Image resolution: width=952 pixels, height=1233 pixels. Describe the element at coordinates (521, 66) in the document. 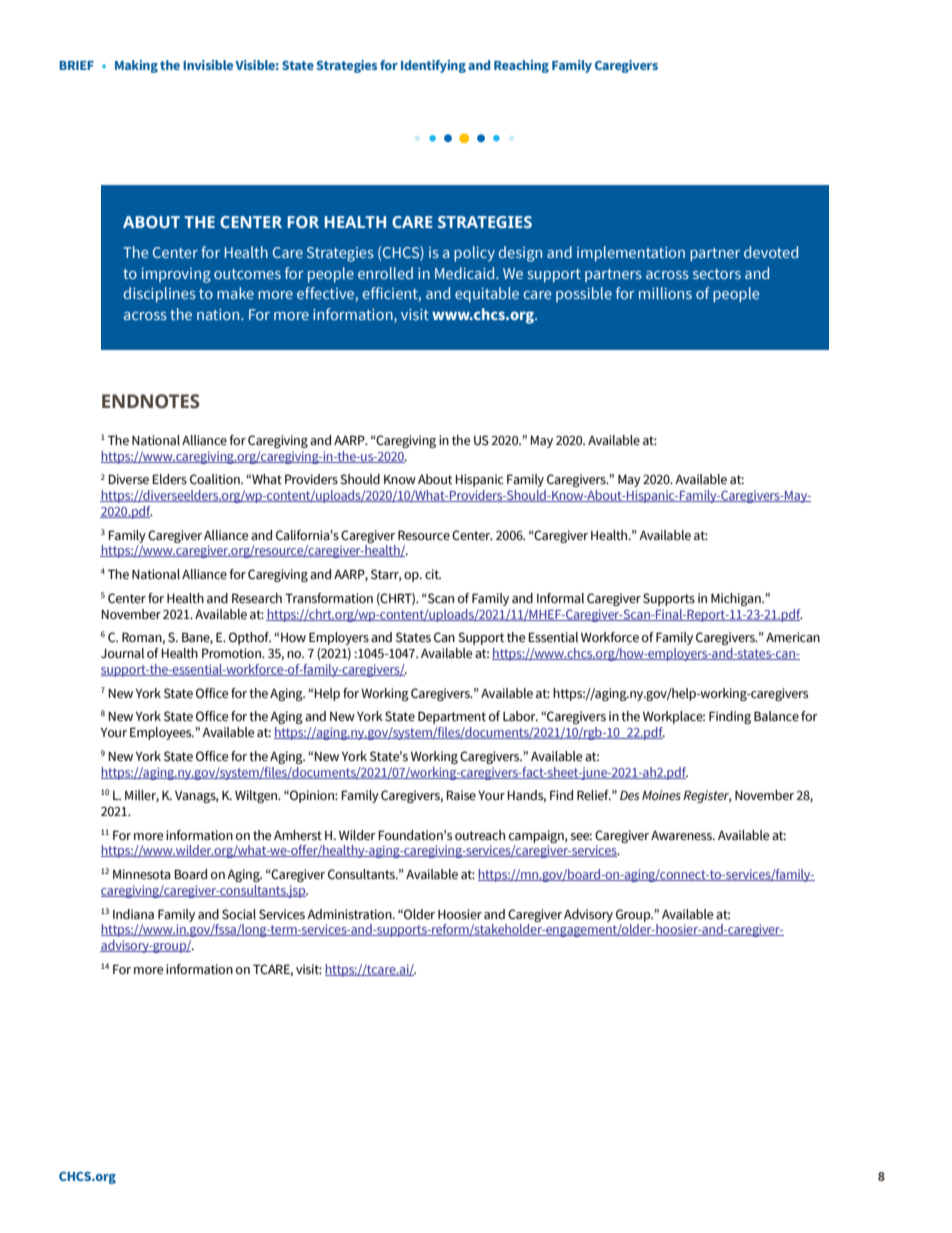

I see `Reaching` at that location.
